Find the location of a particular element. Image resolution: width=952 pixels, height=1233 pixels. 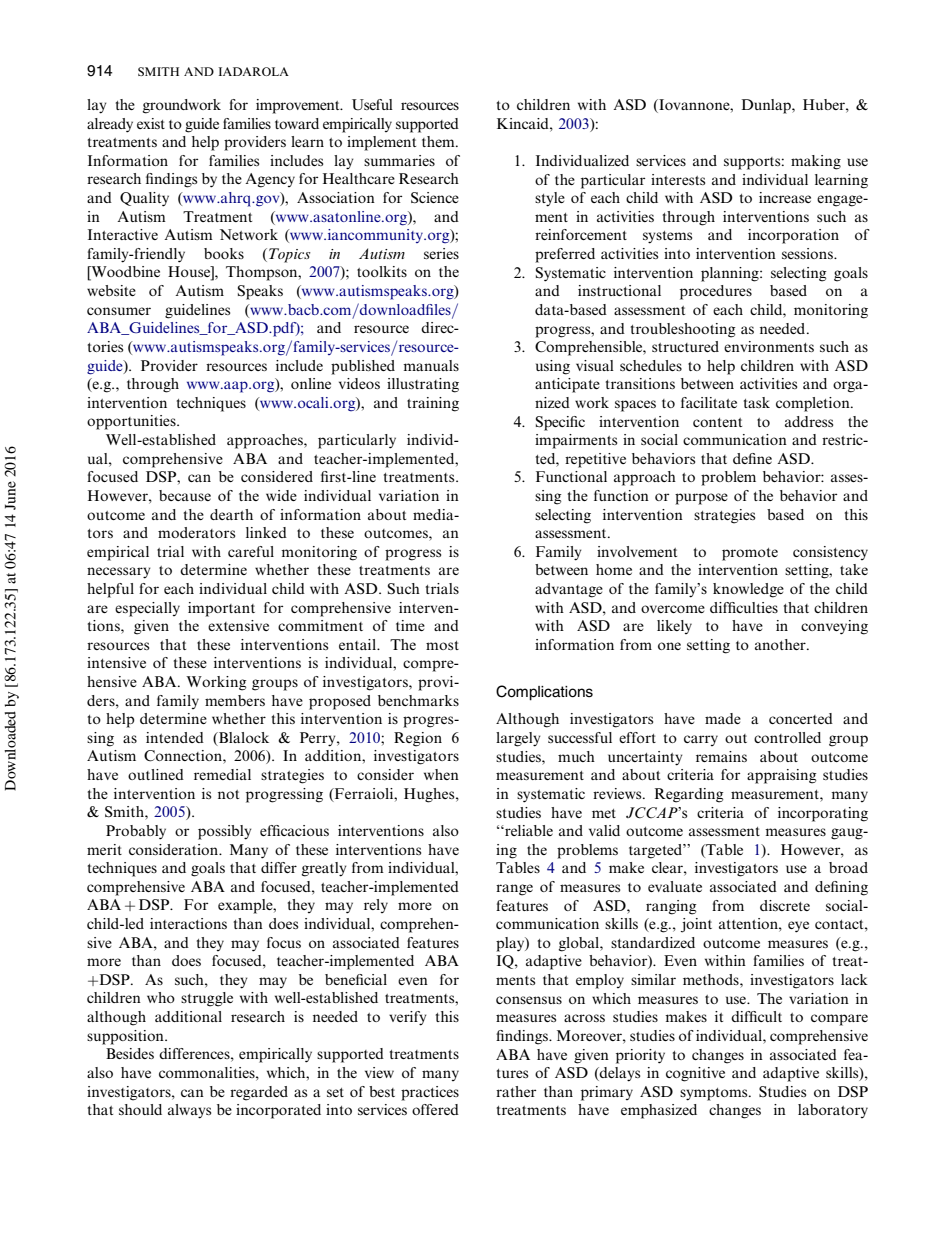

intended is located at coordinates (175, 737).
